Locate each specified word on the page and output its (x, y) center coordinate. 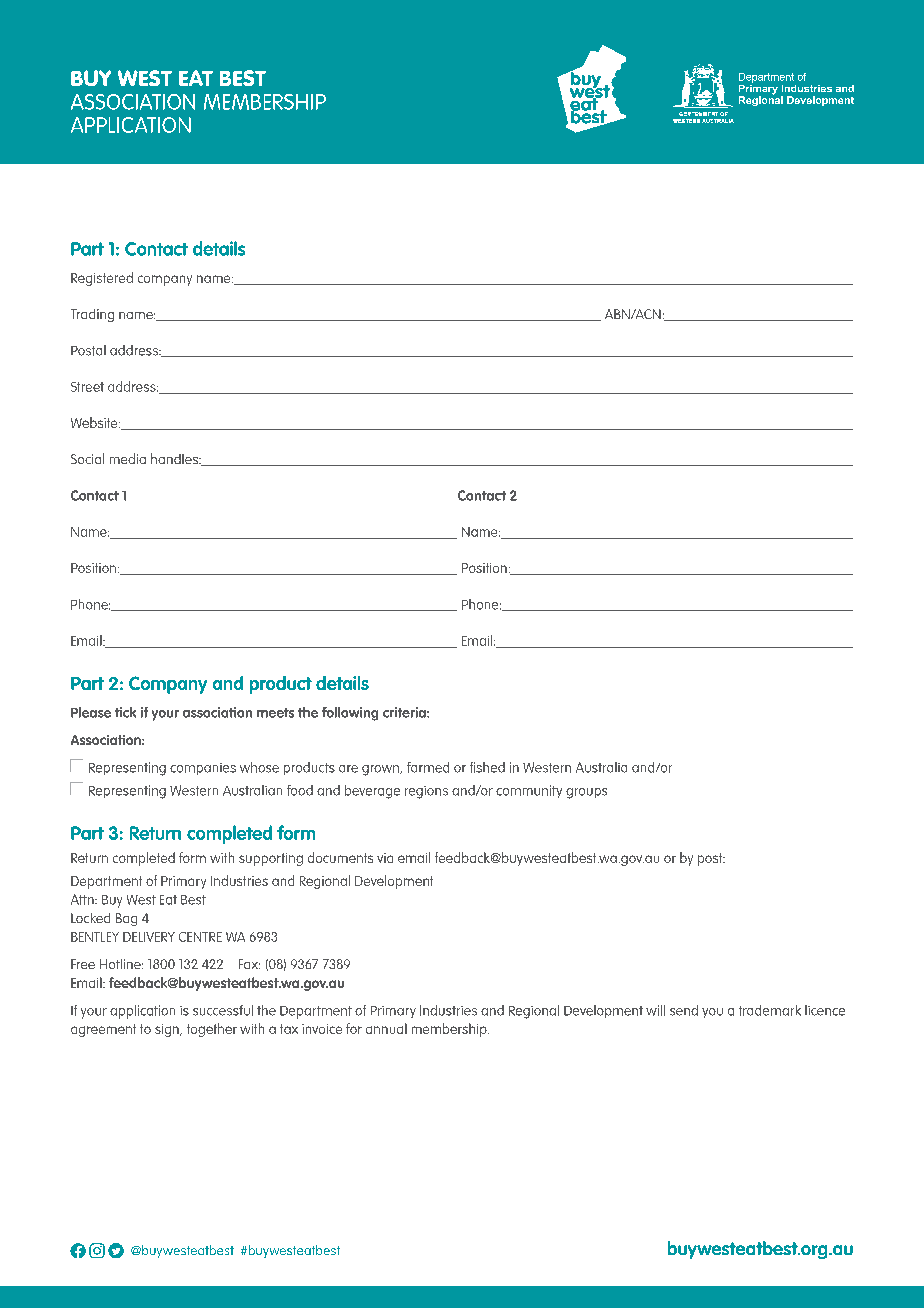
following (350, 714)
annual (386, 1028)
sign (168, 1030)
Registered (102, 279)
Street (87, 387)
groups (586, 793)
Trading (92, 315)
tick (125, 712)
